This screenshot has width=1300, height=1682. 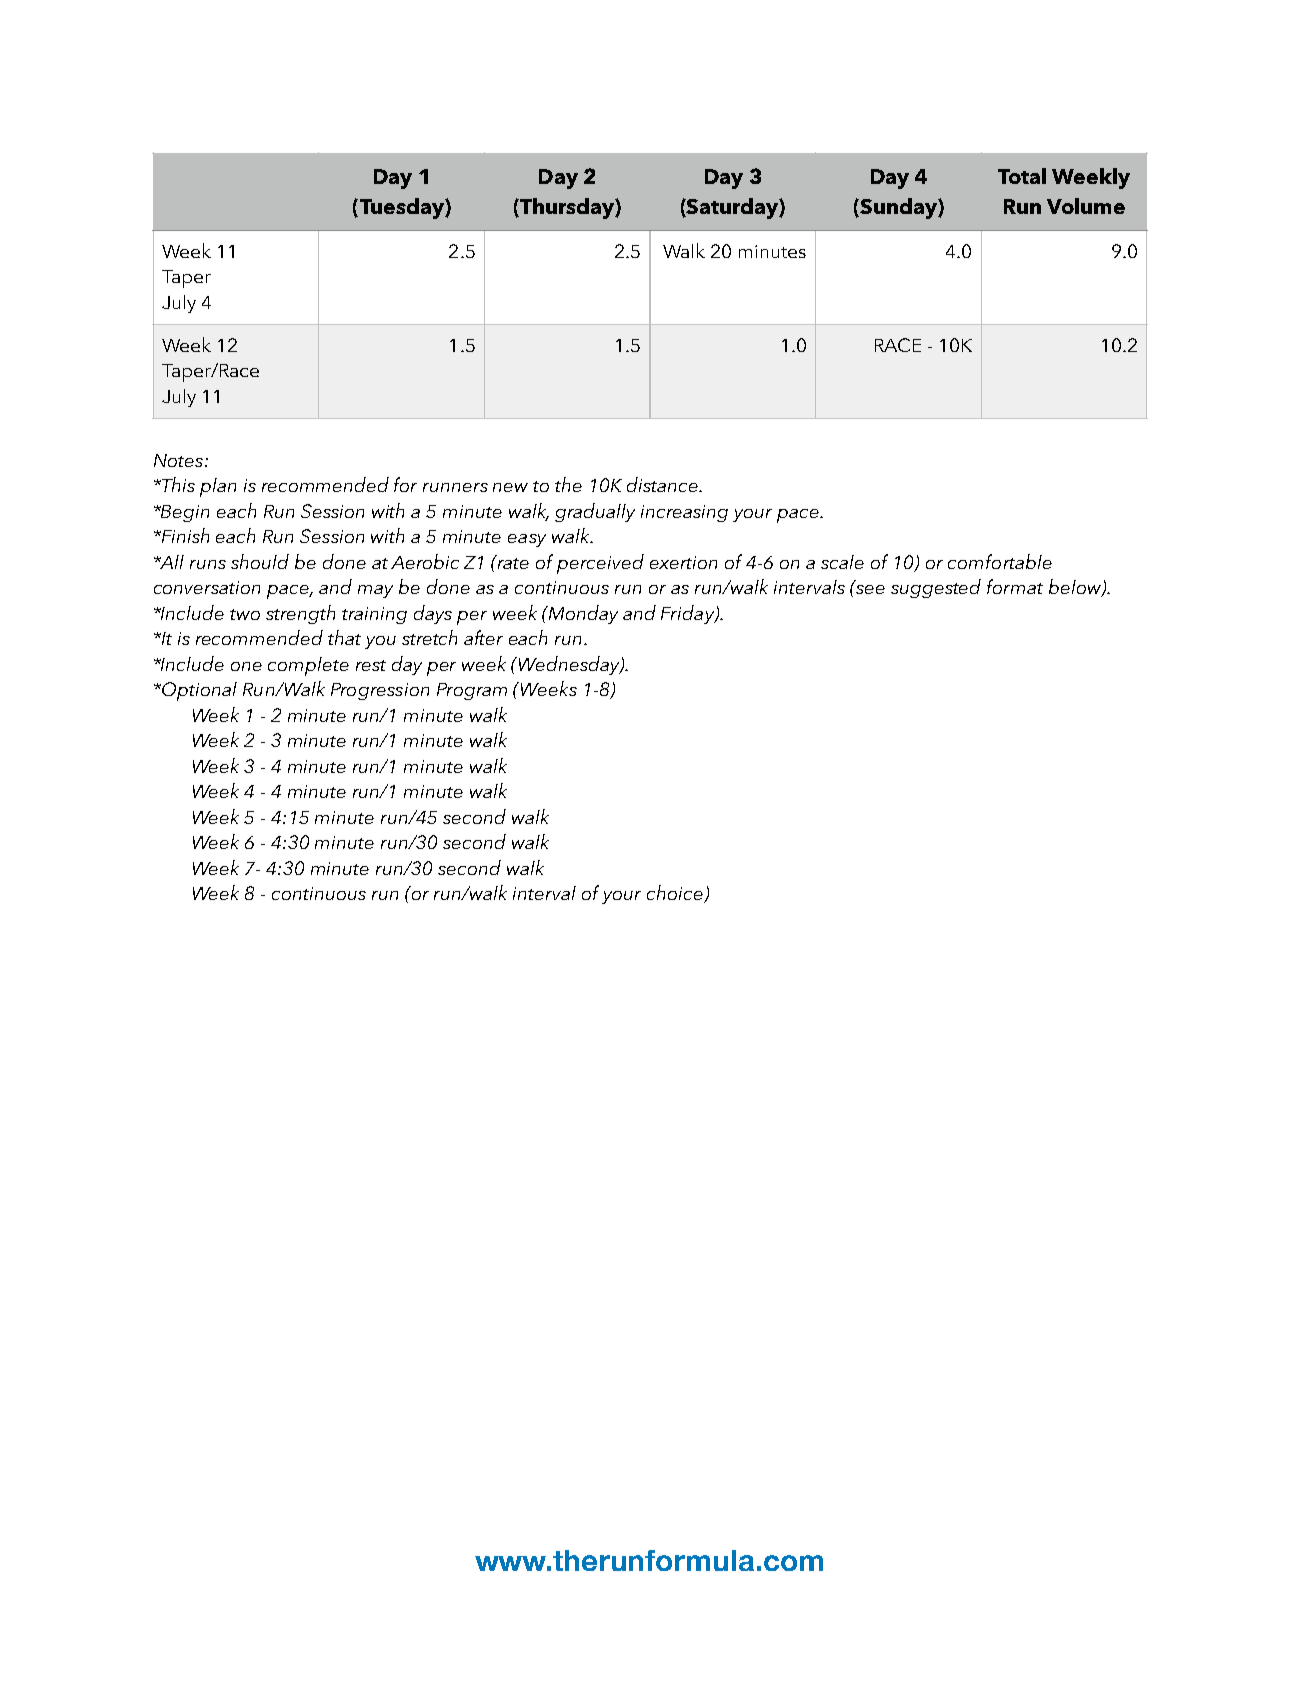 I want to click on distance, so click(x=663, y=484).
